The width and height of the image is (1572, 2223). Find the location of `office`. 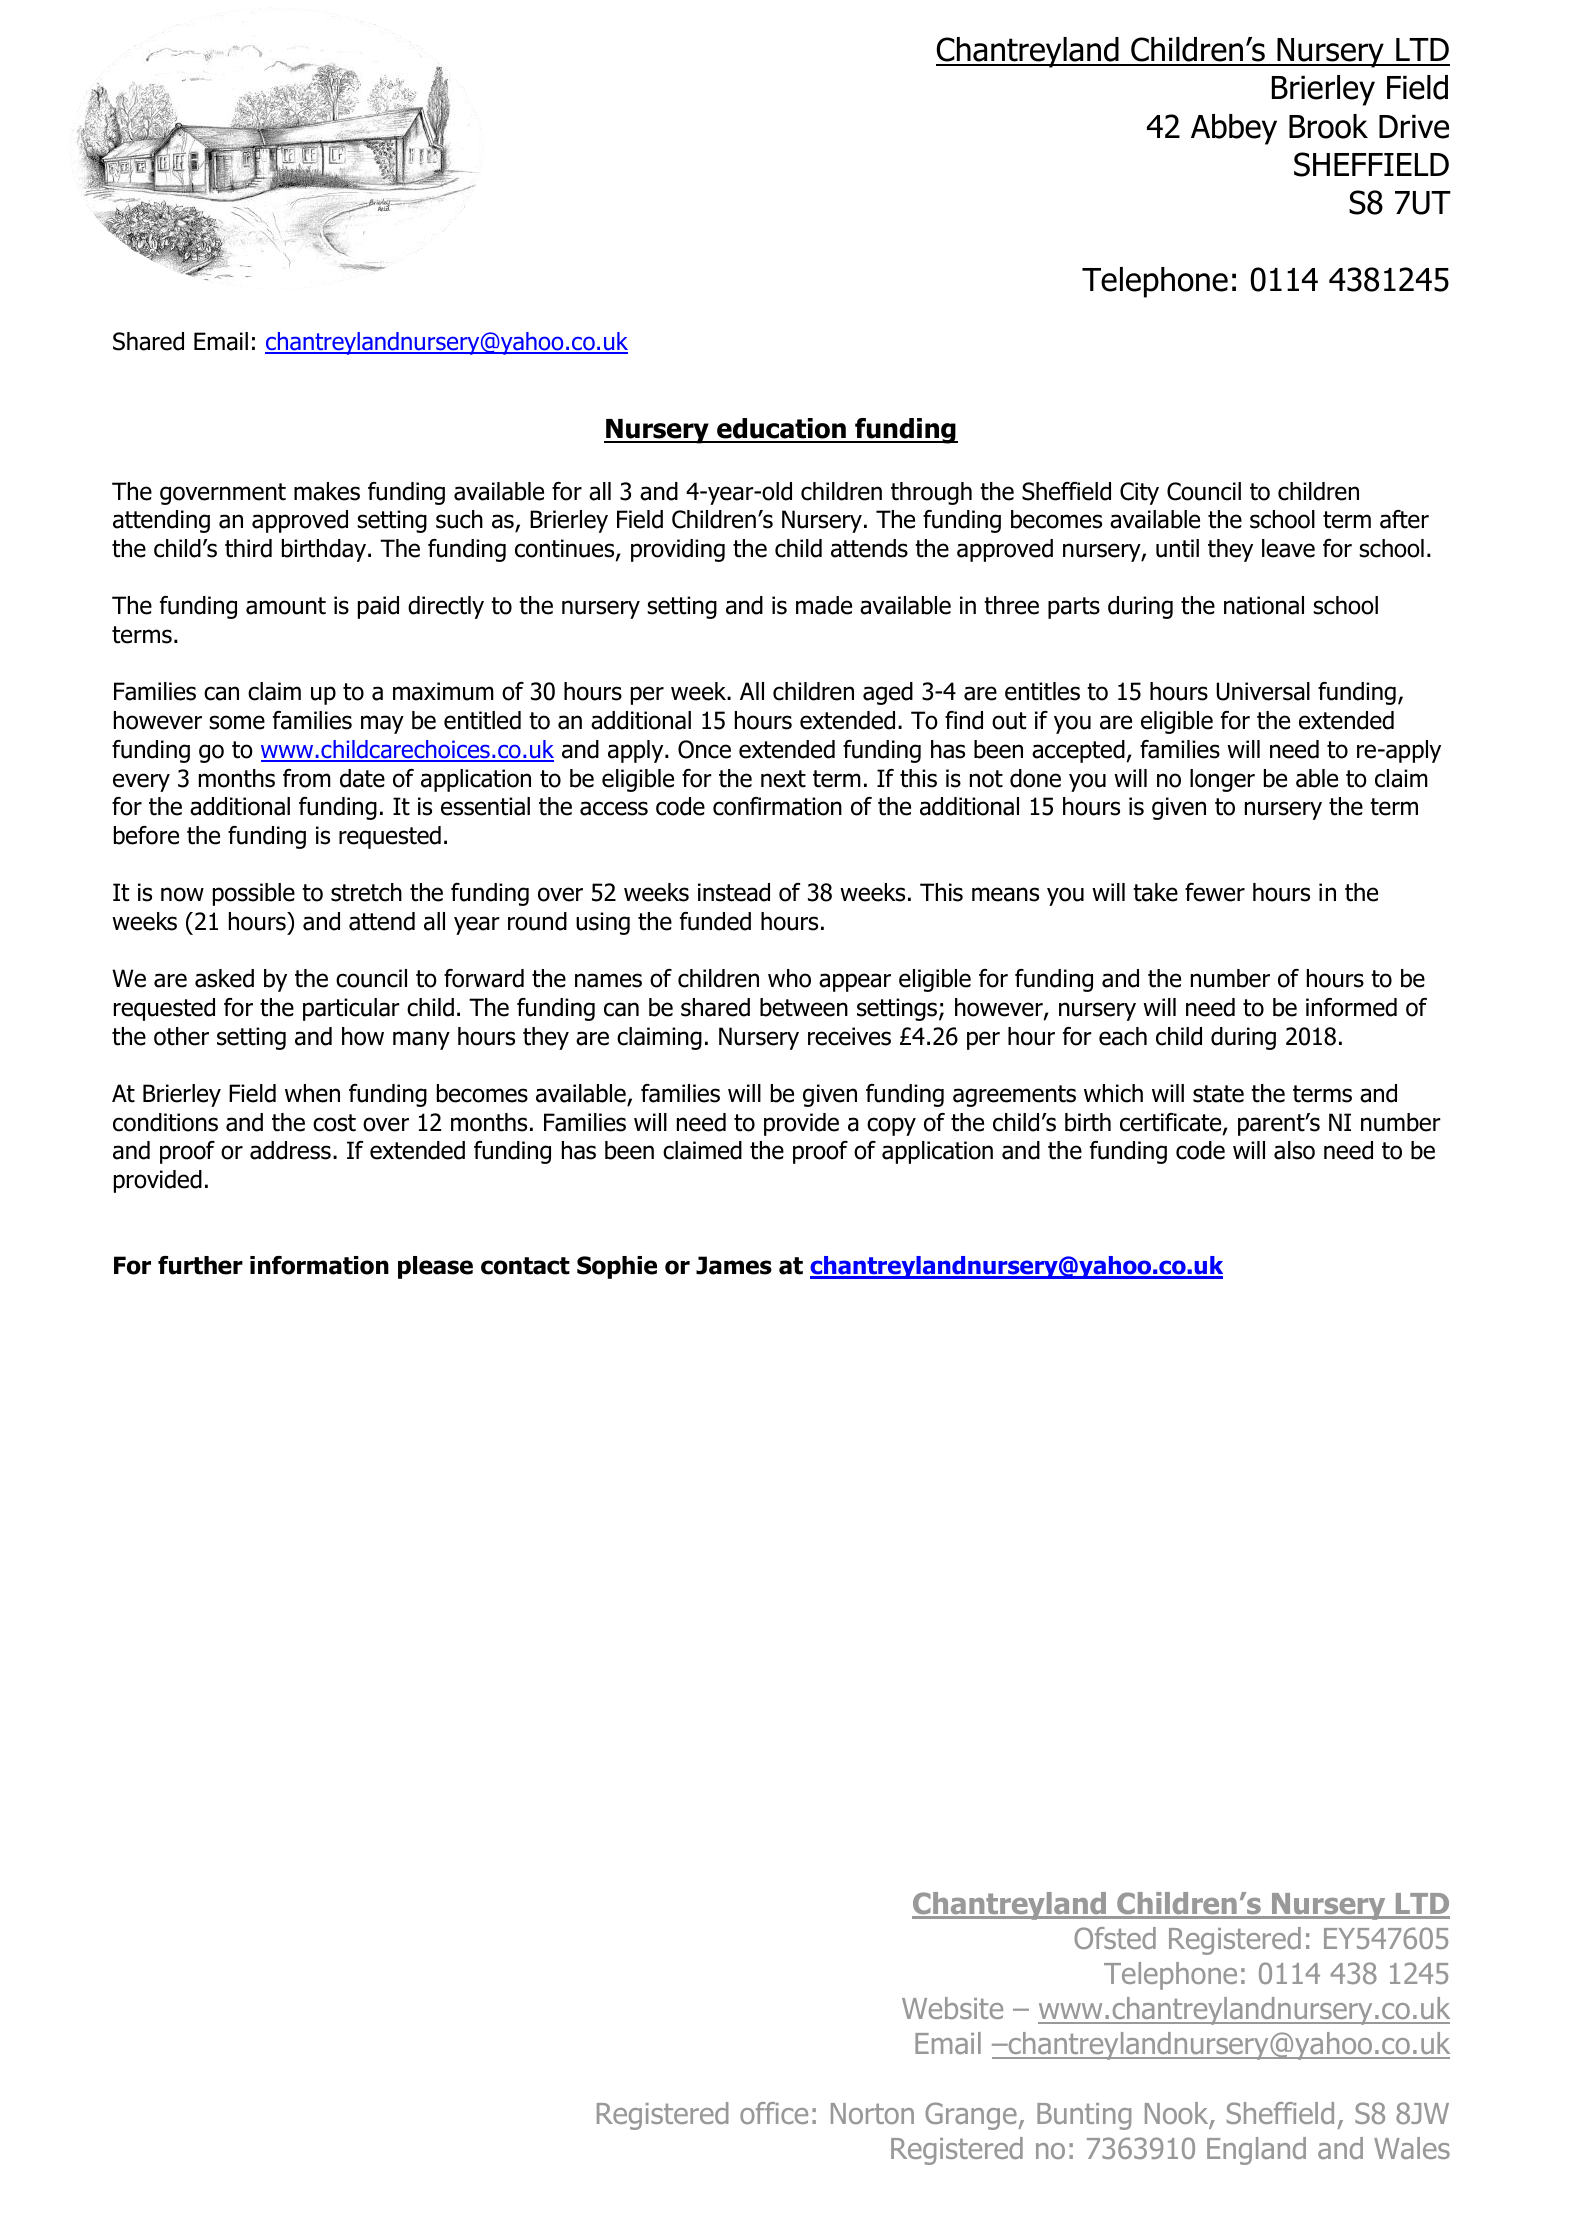

office is located at coordinates (774, 2113).
